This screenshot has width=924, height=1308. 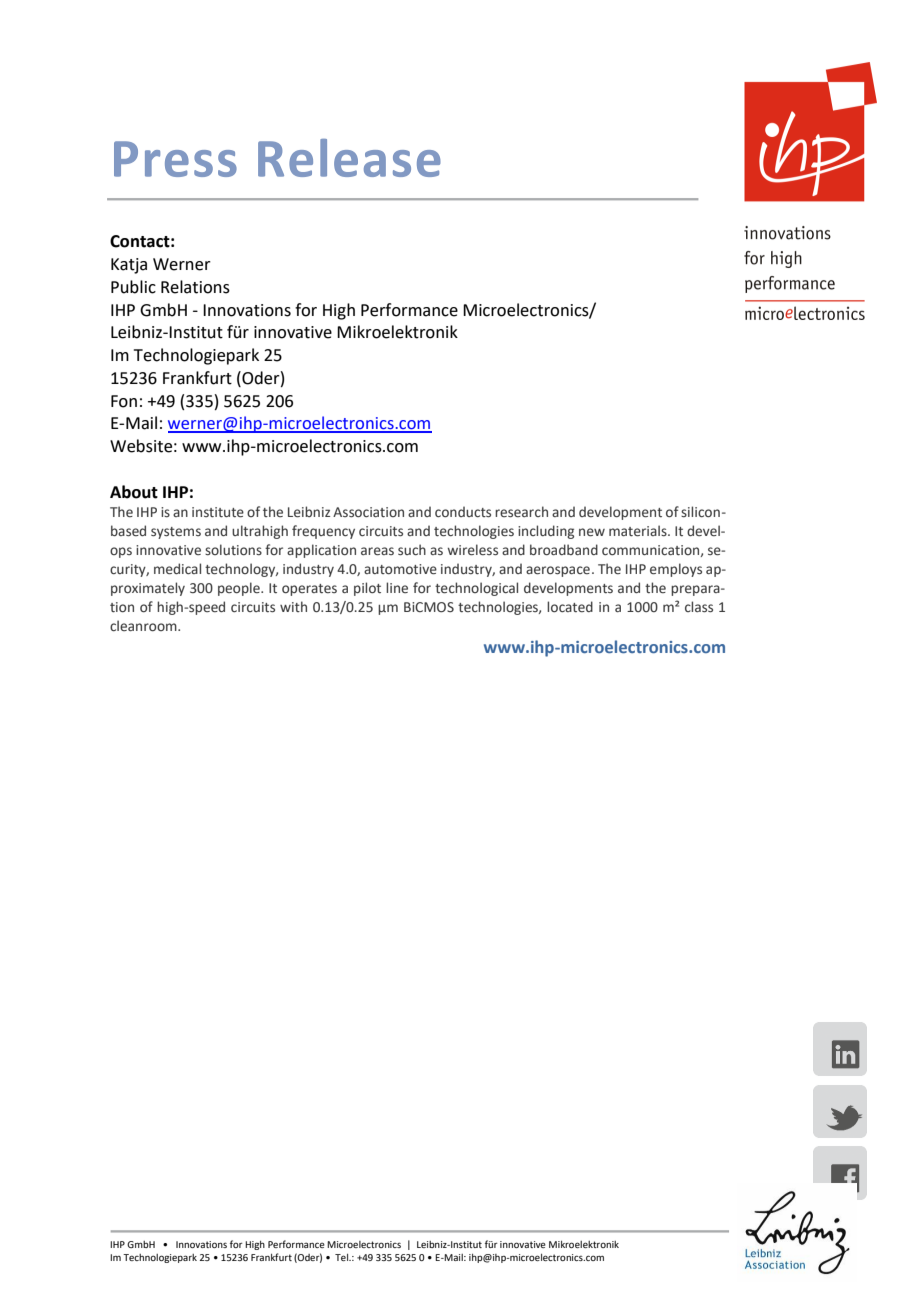 I want to click on research, so click(x=521, y=511).
